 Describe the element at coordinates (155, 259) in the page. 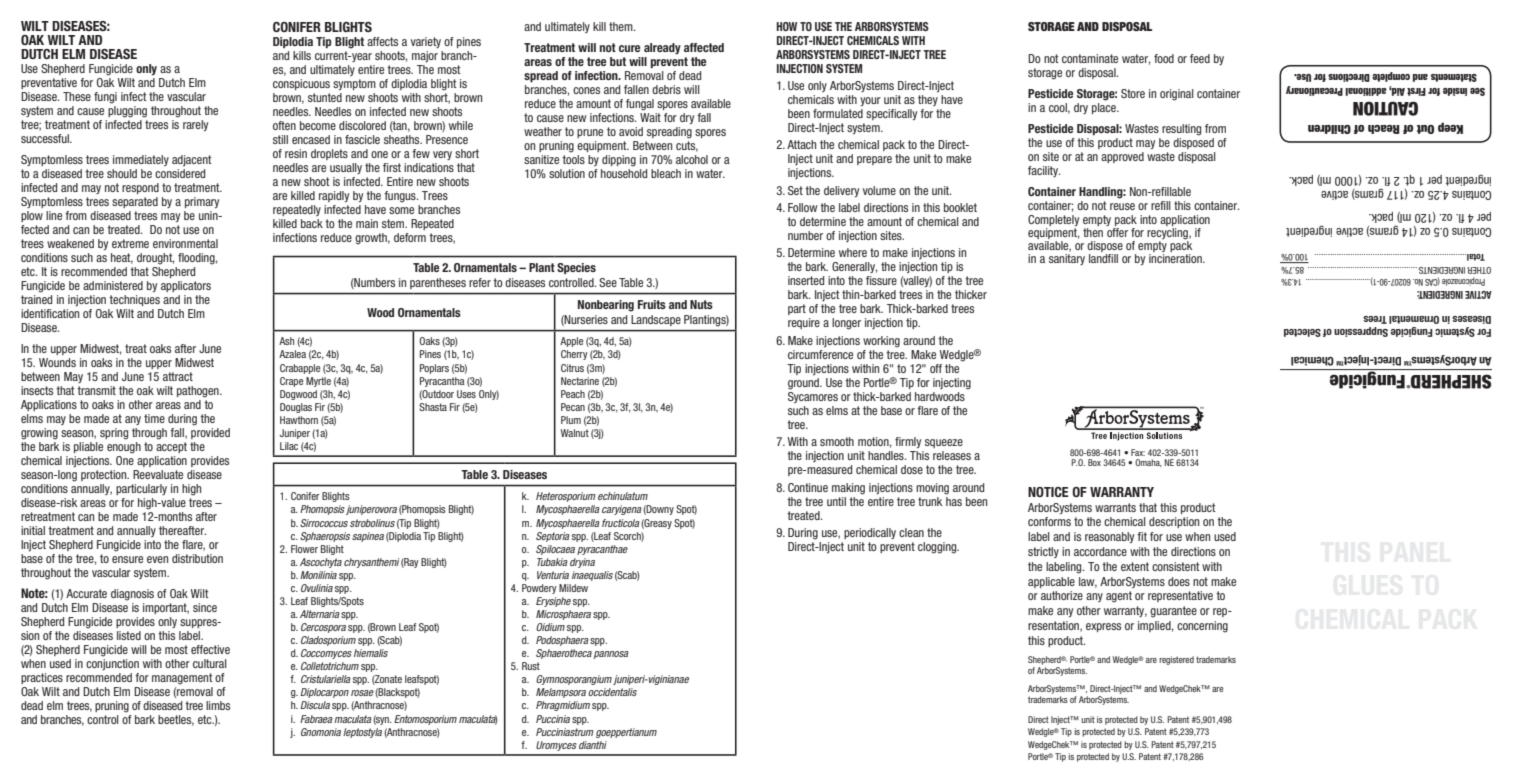

I see `drought` at that location.
